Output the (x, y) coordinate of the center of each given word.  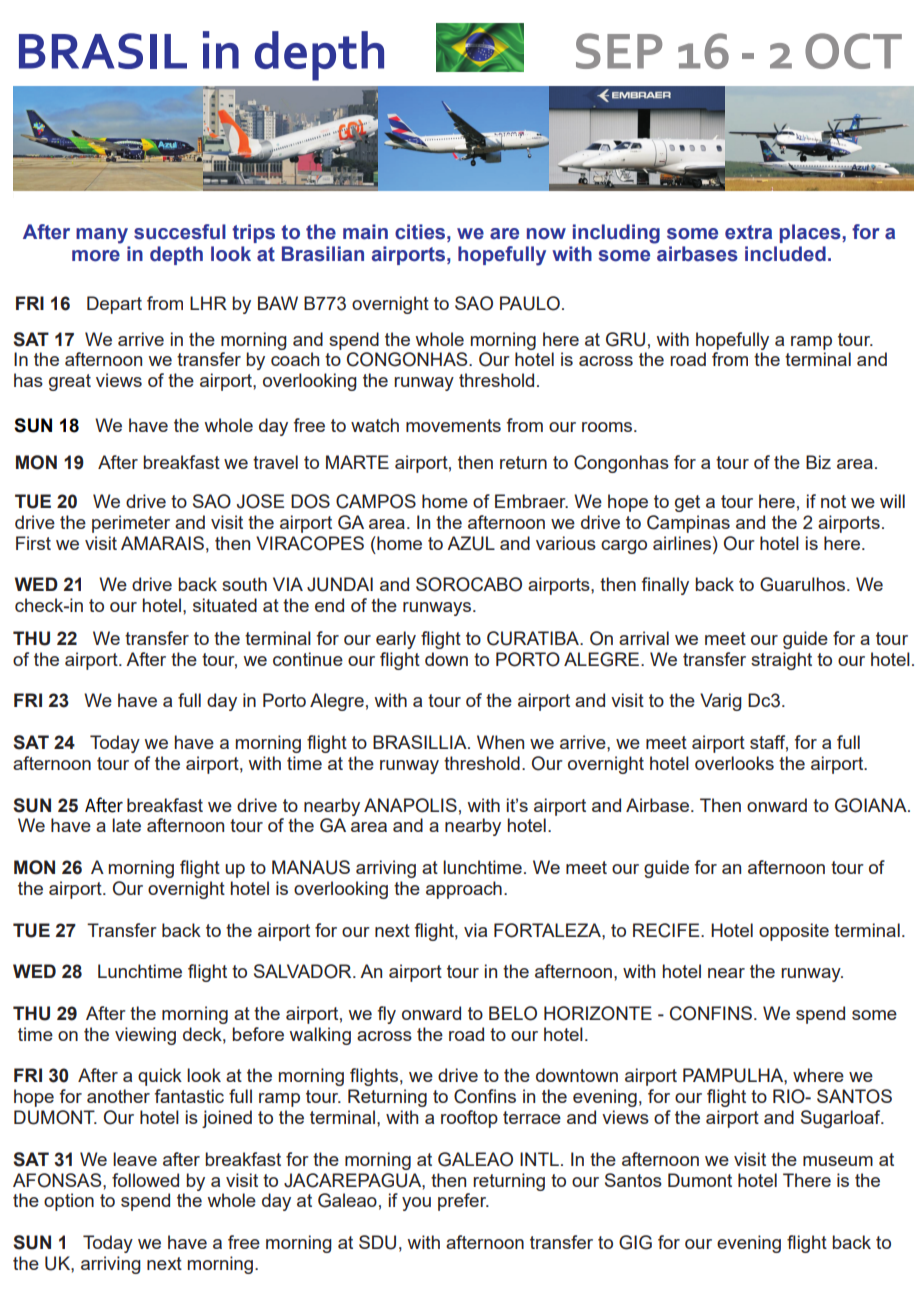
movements (453, 425)
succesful (180, 232)
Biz (818, 462)
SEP (619, 51)
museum (838, 1161)
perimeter (131, 524)
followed (145, 1180)
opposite (794, 932)
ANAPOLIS (410, 805)
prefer (463, 1202)
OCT (853, 51)
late (126, 825)
